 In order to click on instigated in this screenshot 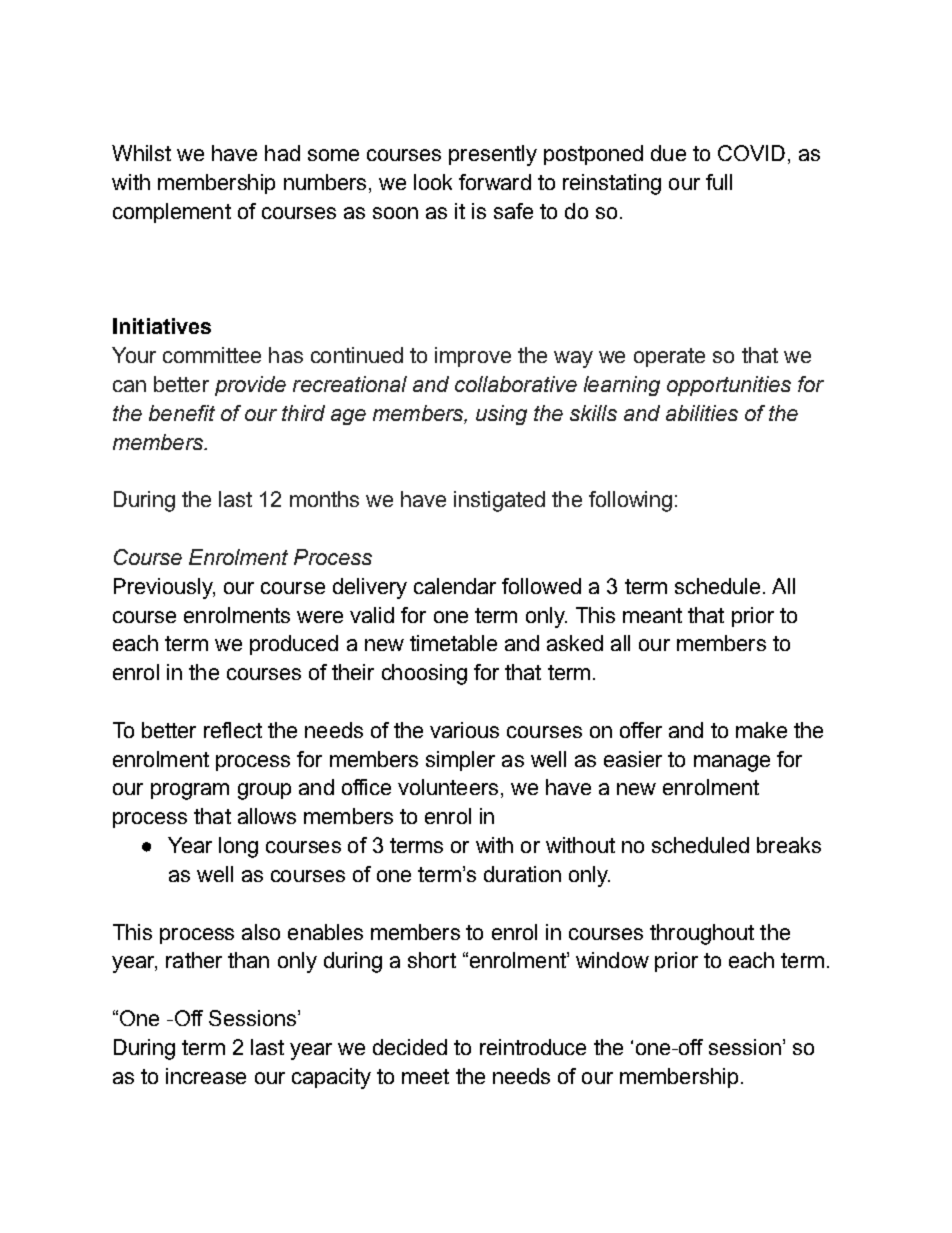, I will do `click(499, 501)`.
